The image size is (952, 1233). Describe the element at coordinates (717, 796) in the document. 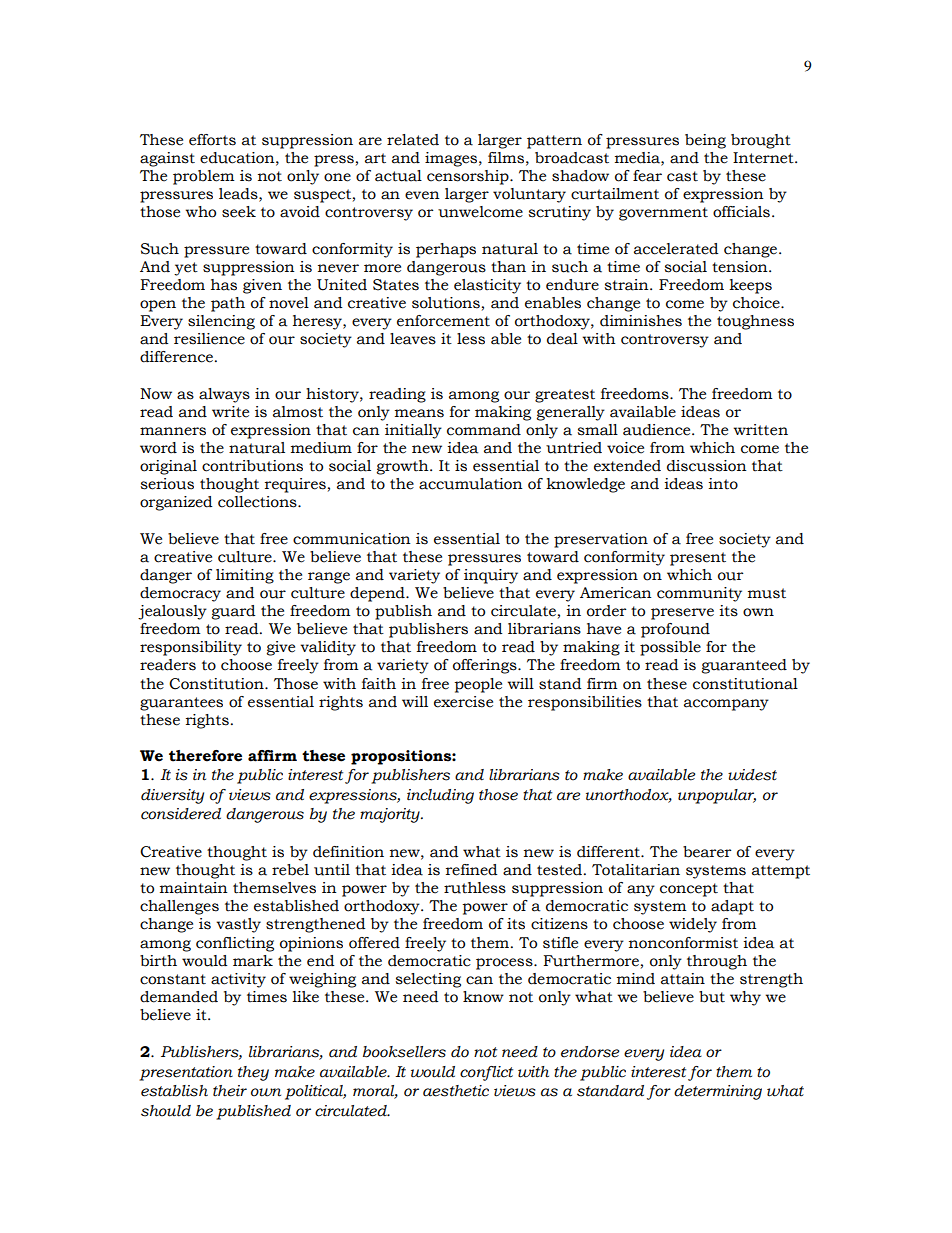

I see `unpopular` at that location.
